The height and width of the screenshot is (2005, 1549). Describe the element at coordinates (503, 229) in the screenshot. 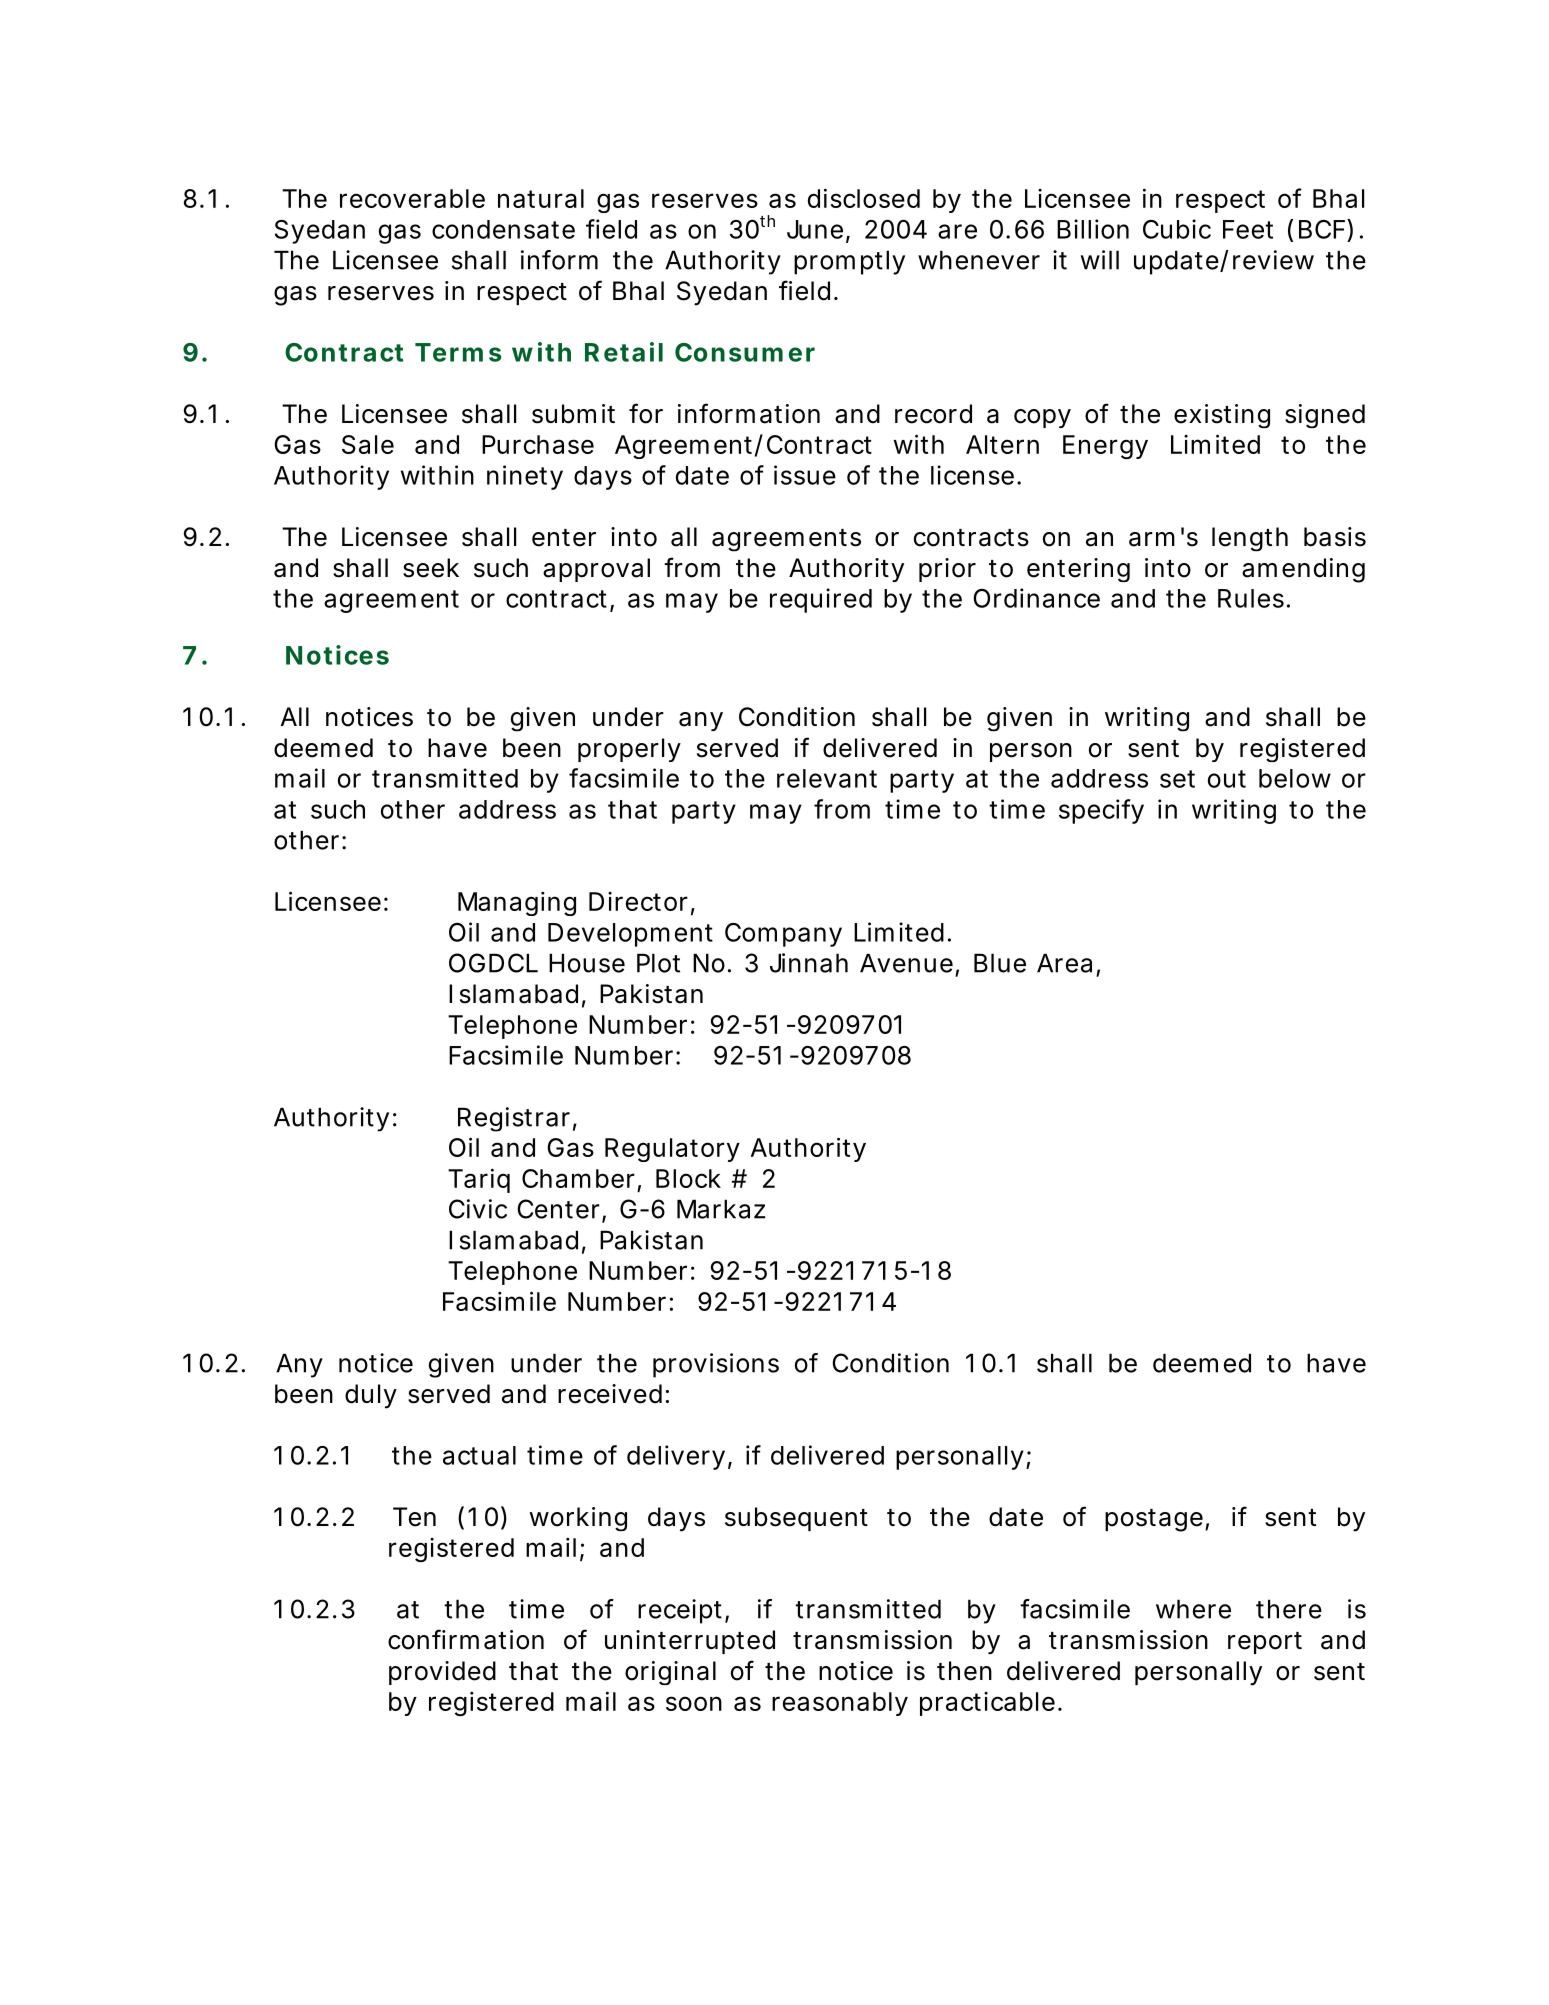

I see `condensate` at that location.
